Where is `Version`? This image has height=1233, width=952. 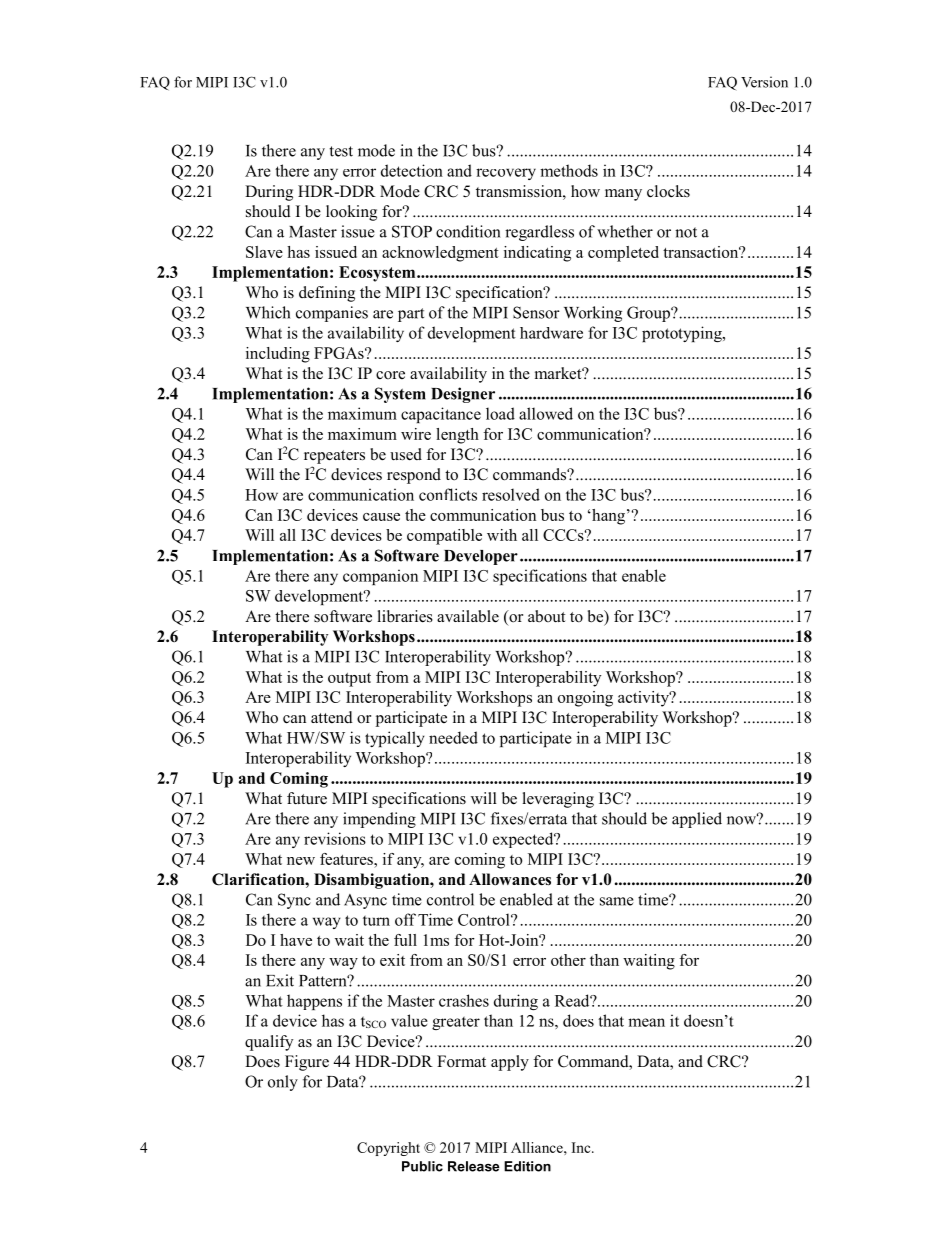
Version is located at coordinates (764, 82).
